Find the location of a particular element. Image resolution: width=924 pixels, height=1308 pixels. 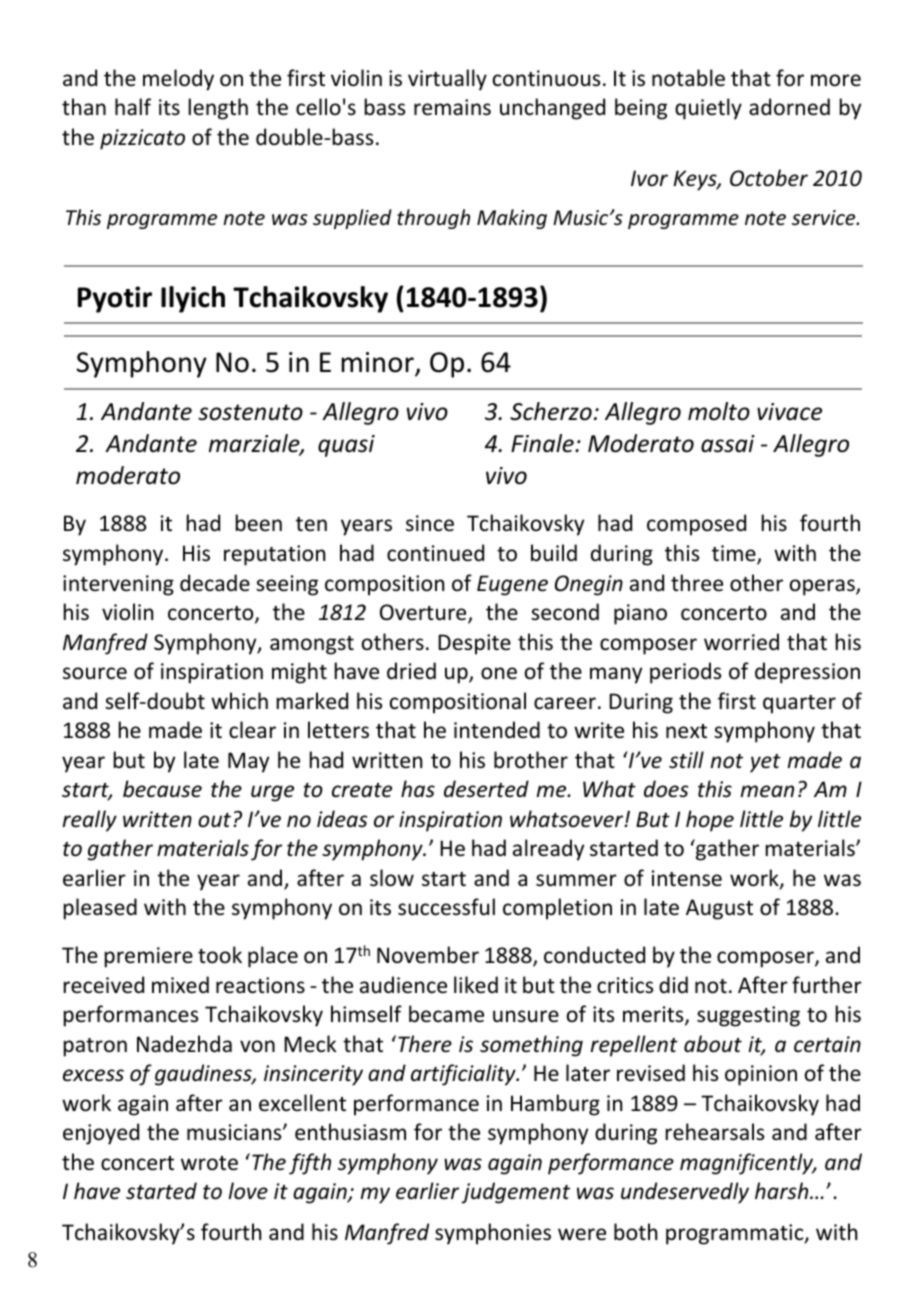

symphonies is located at coordinates (493, 1234).
